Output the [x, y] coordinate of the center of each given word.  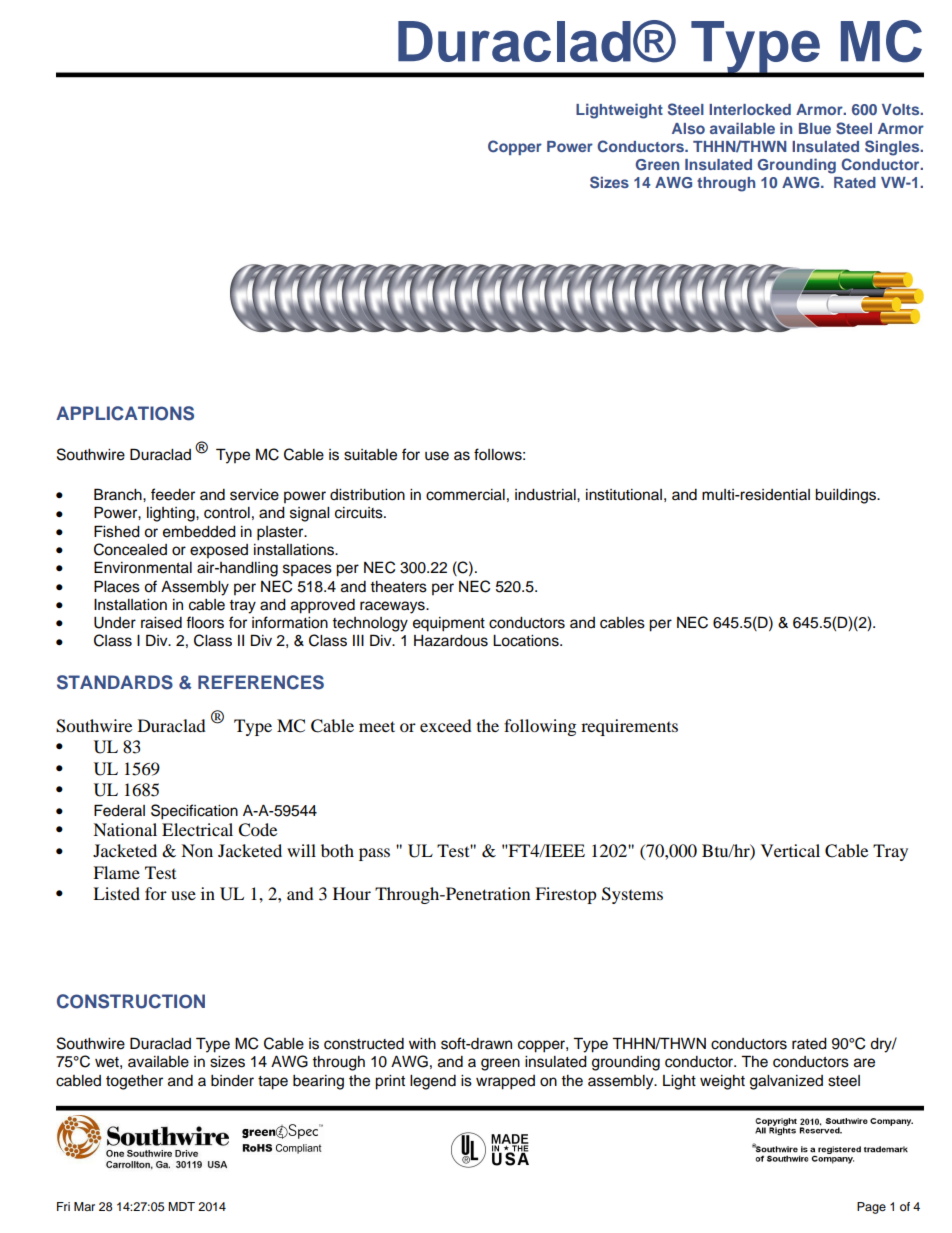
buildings [846, 496]
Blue [815, 128]
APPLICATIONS [125, 413]
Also [688, 128]
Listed [116, 893]
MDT [181, 1206]
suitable [370, 455]
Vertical [790, 850]
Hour [352, 893]
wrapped [505, 1082]
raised [161, 623]
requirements [629, 727]
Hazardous [451, 641]
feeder [173, 494]
